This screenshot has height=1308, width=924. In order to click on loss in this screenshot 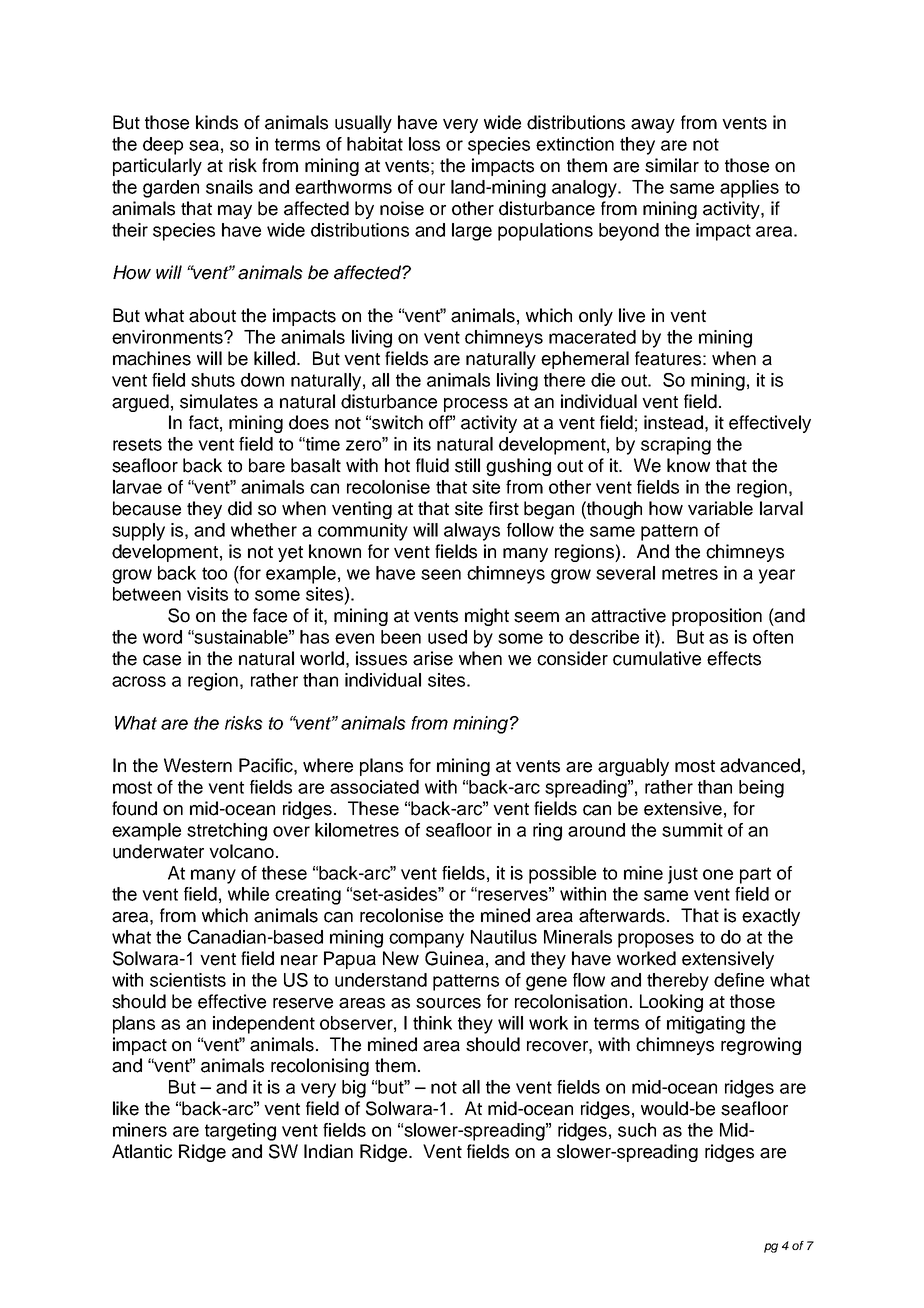, I will do `click(424, 144)`.
